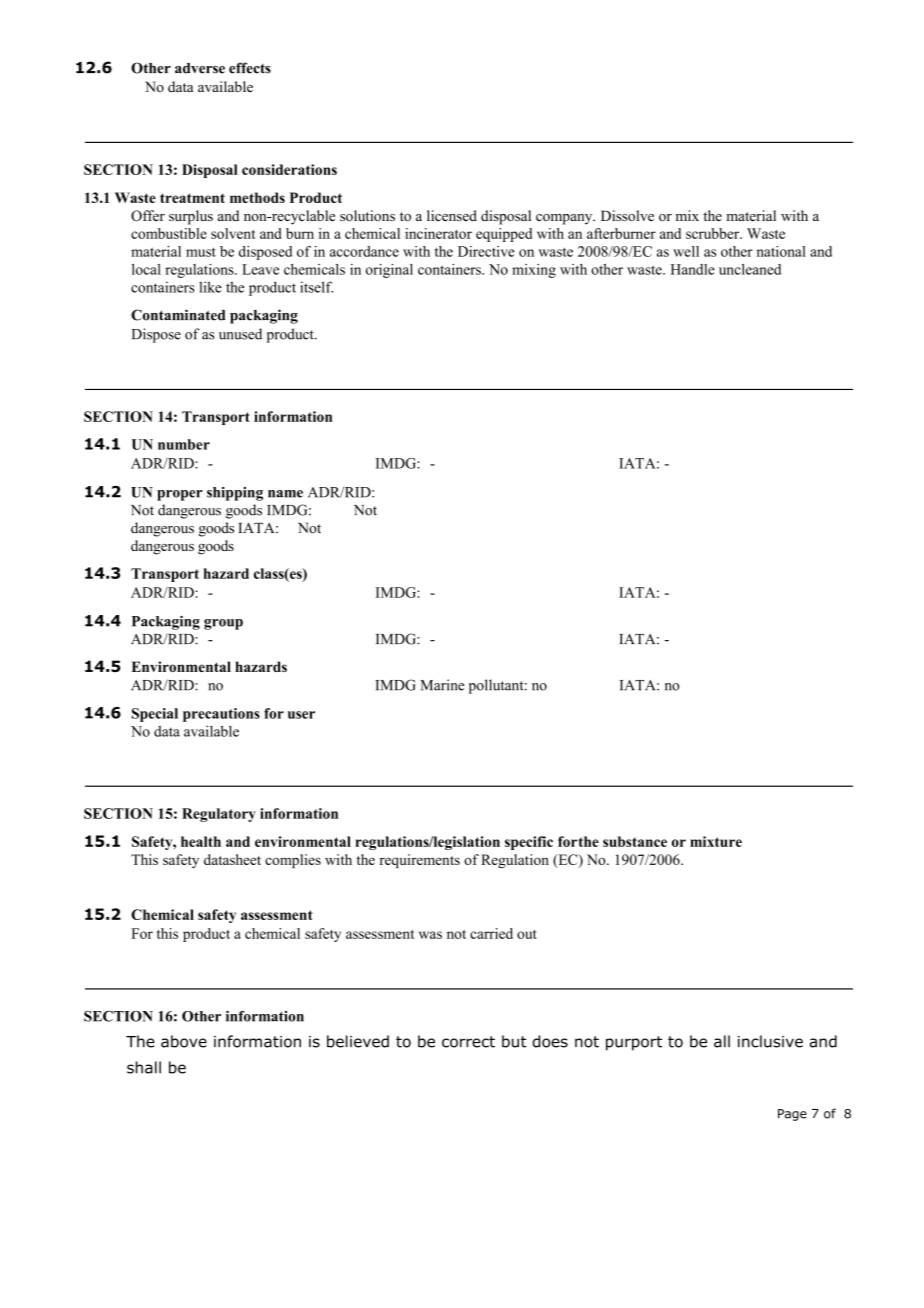 Image resolution: width=924 pixels, height=1308 pixels. I want to click on adverse, so click(200, 68).
